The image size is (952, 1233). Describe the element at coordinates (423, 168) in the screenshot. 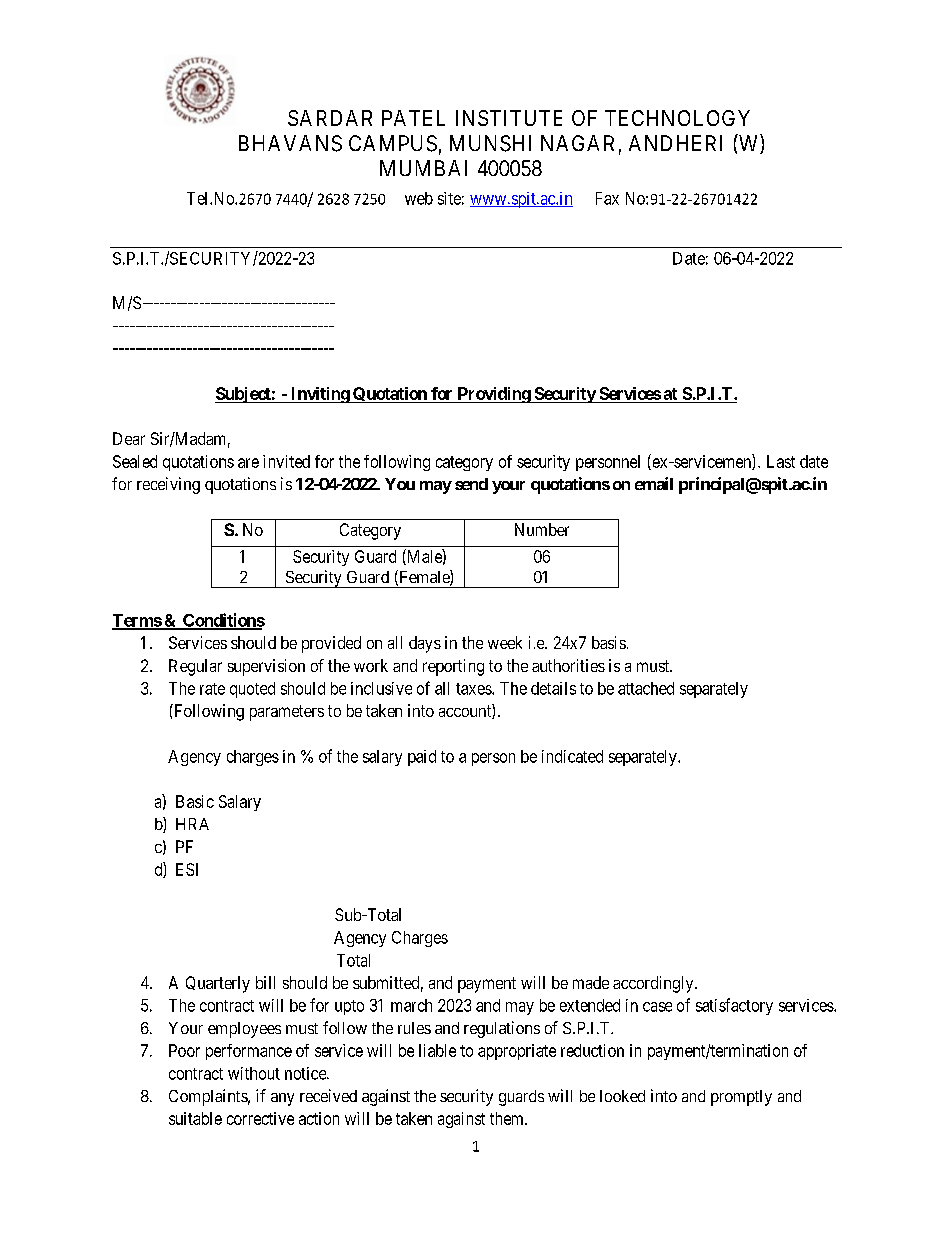

I see `MUMBAI` at that location.
